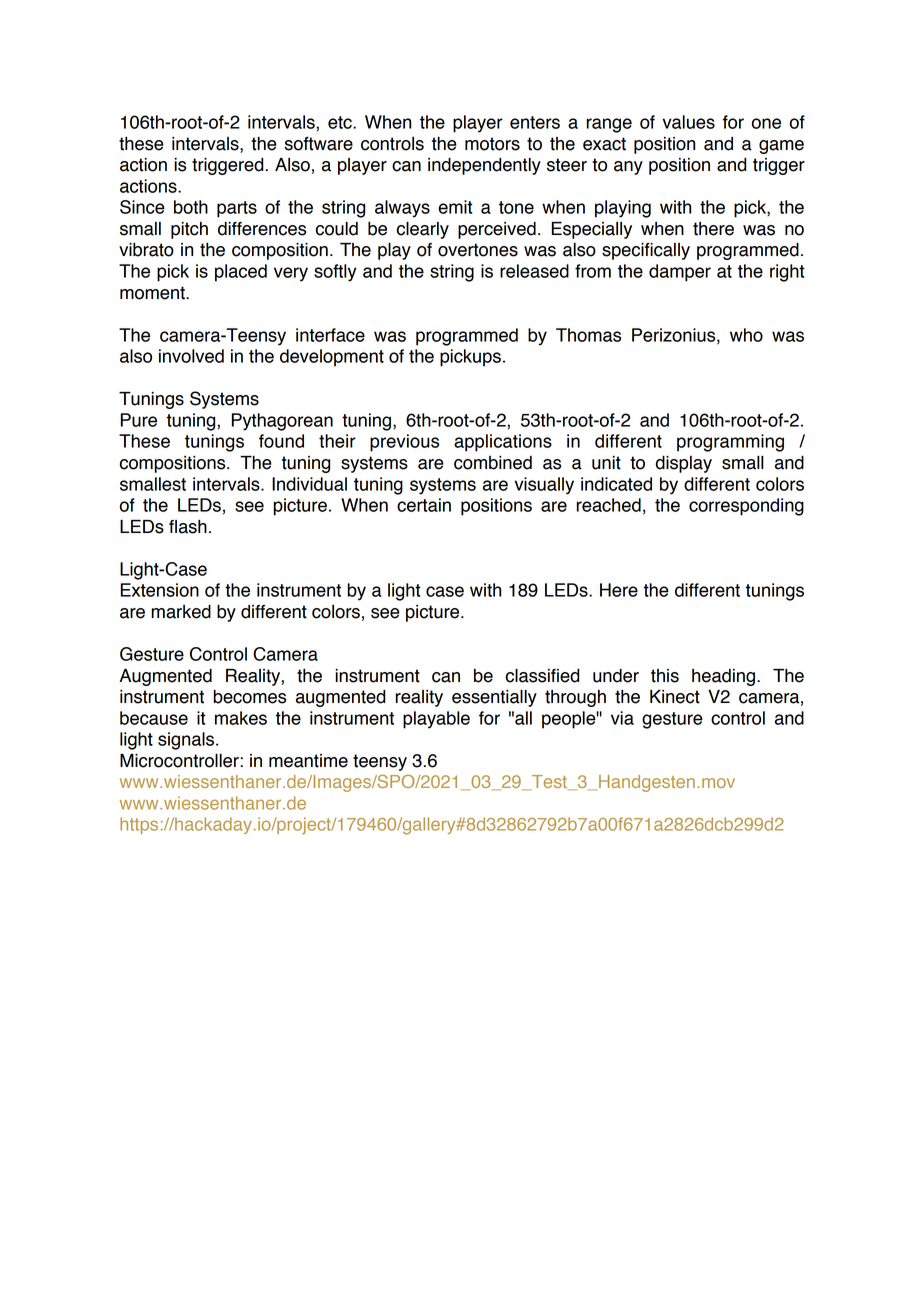  Describe the element at coordinates (191, 356) in the screenshot. I see `involved` at that location.
